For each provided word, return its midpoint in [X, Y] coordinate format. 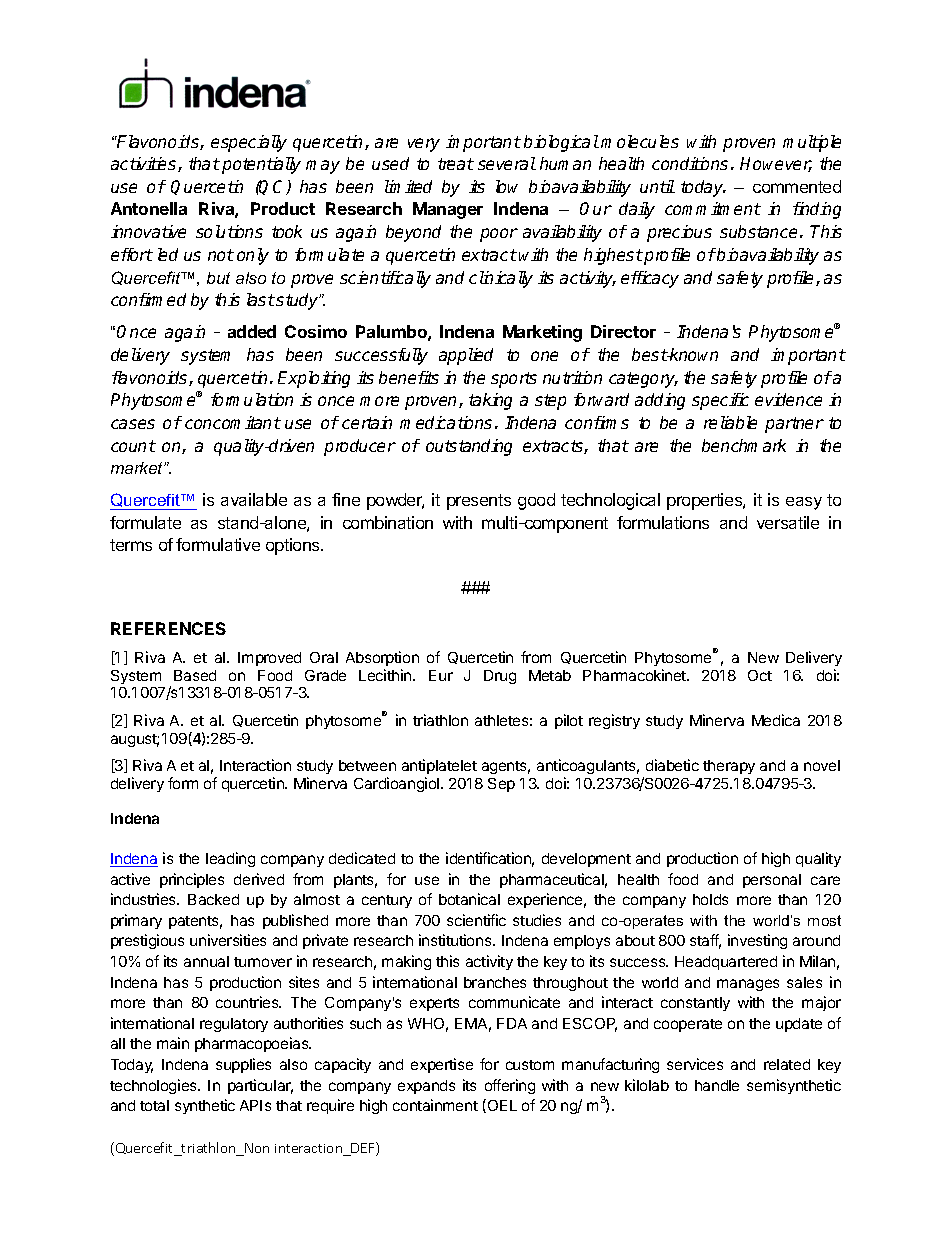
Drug [500, 677]
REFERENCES [168, 628]
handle [717, 1085]
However [776, 164]
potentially [261, 165]
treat [456, 164]
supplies [243, 1065]
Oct [760, 675]
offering [510, 1086]
